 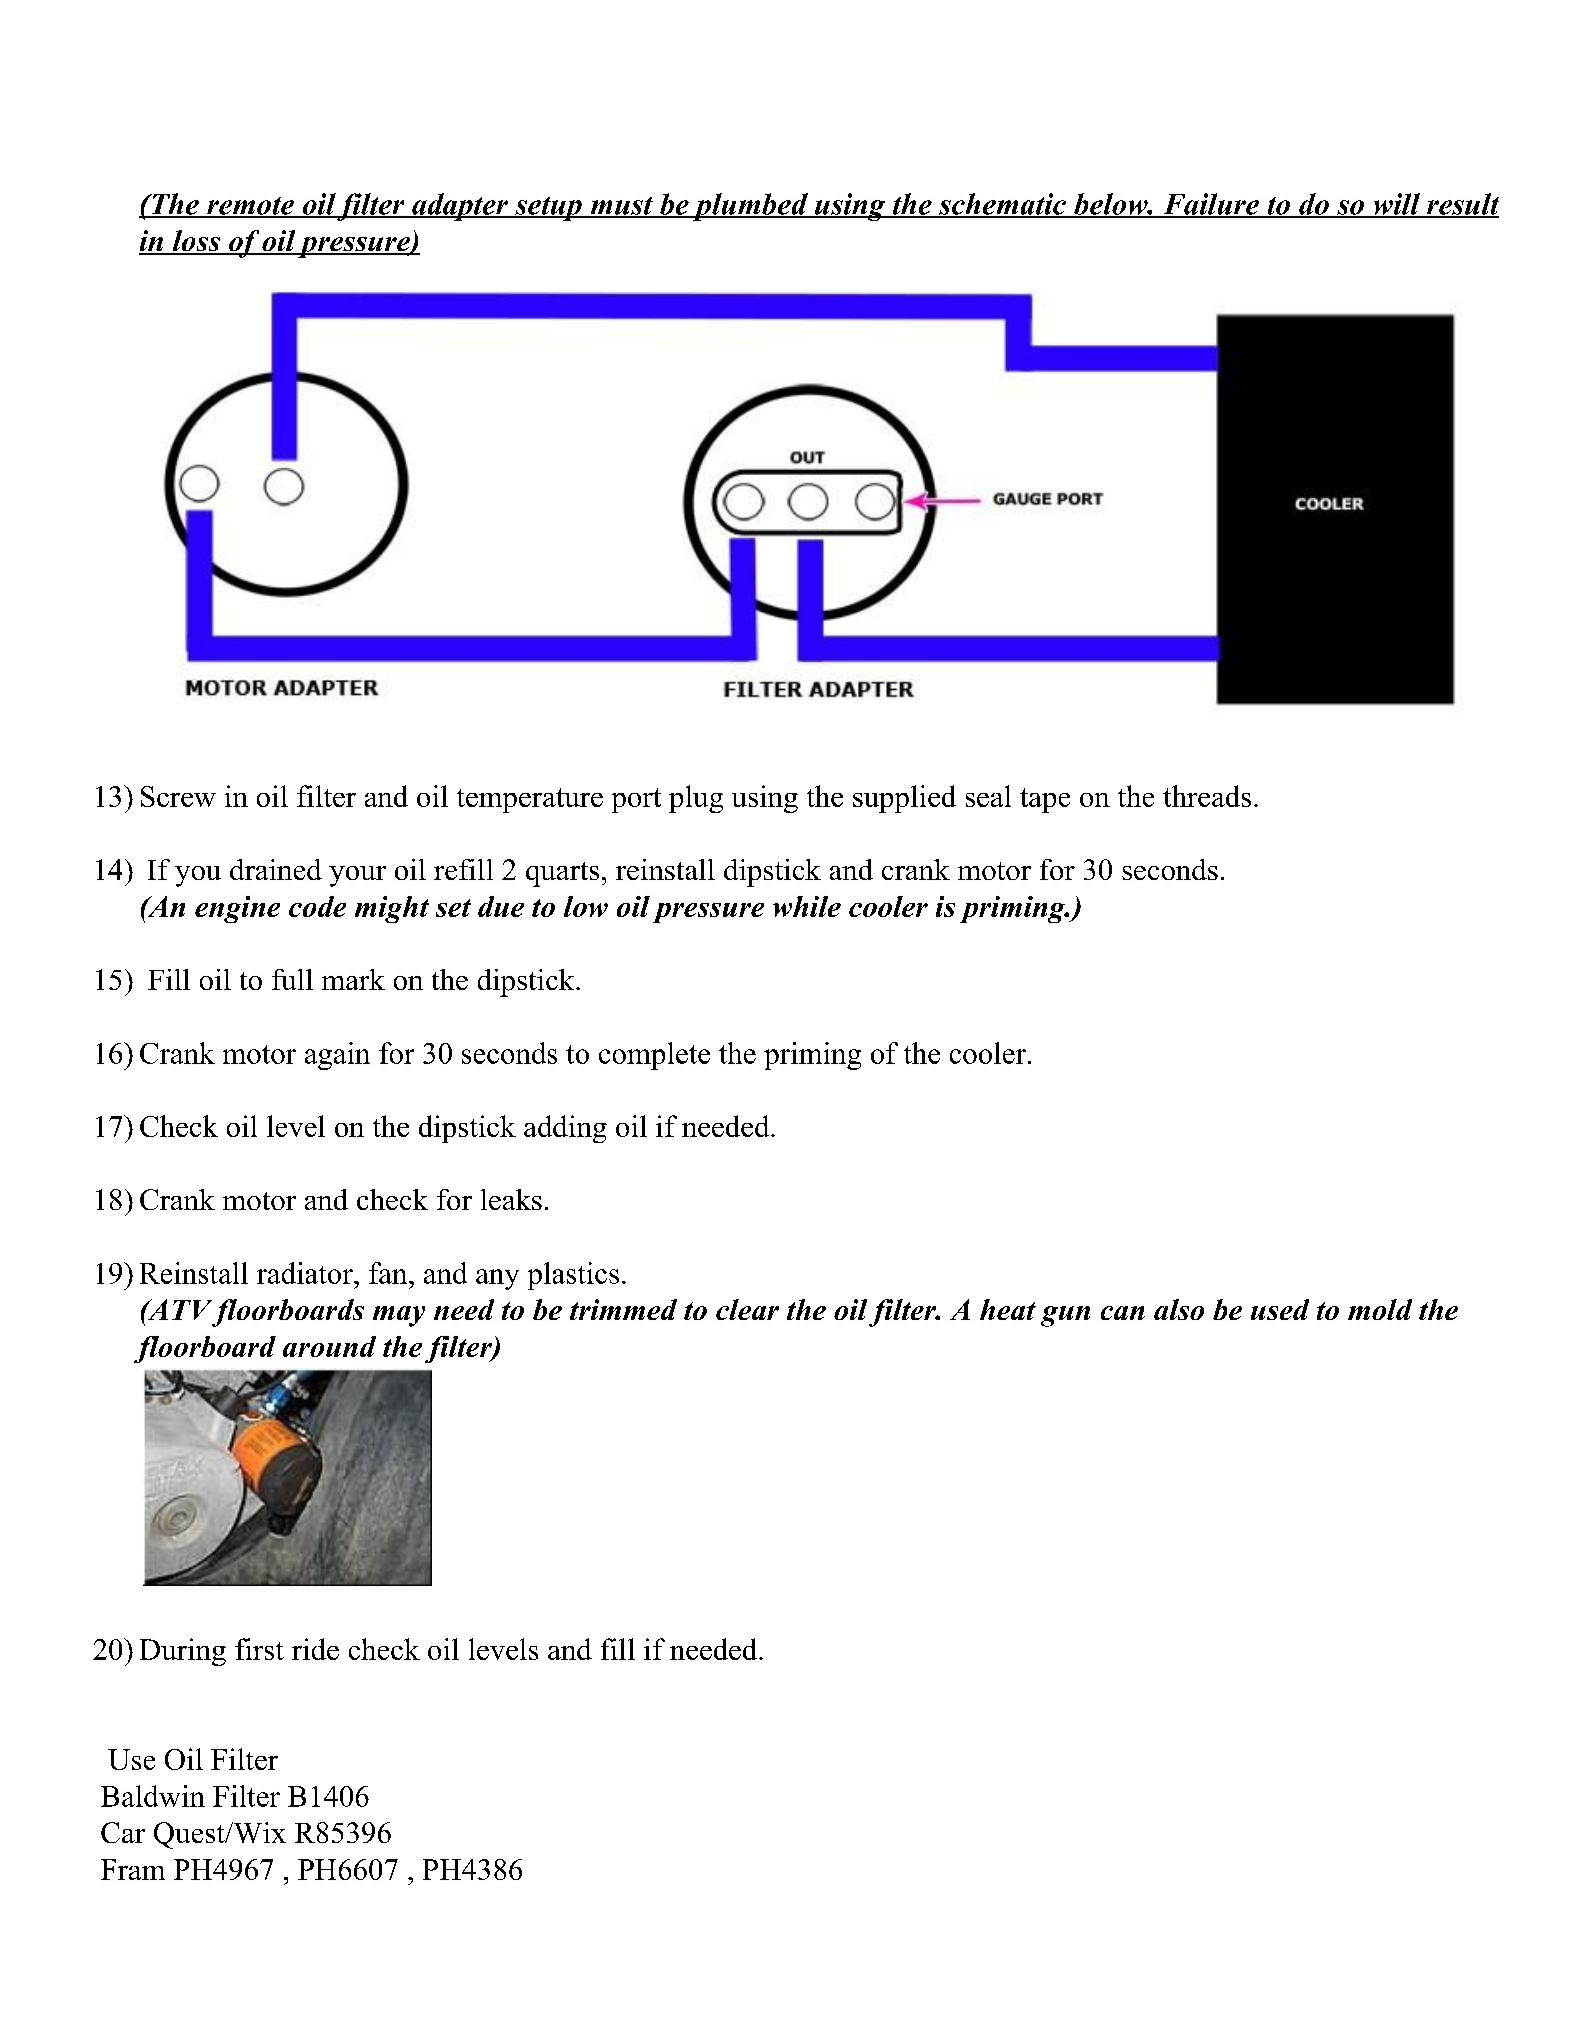 I want to click on used, so click(x=1280, y=1309).
